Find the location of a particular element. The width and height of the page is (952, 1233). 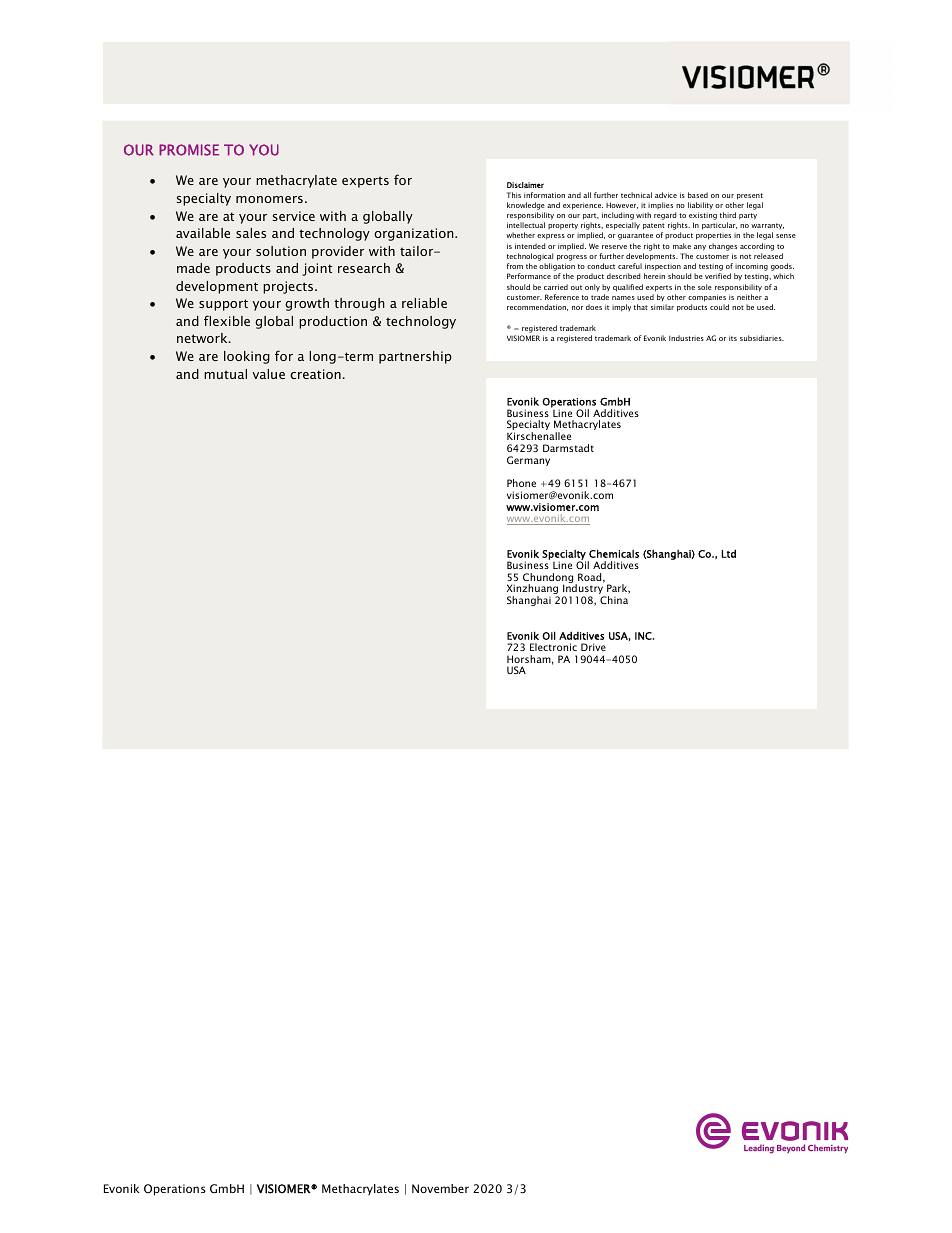

China is located at coordinates (614, 600).
